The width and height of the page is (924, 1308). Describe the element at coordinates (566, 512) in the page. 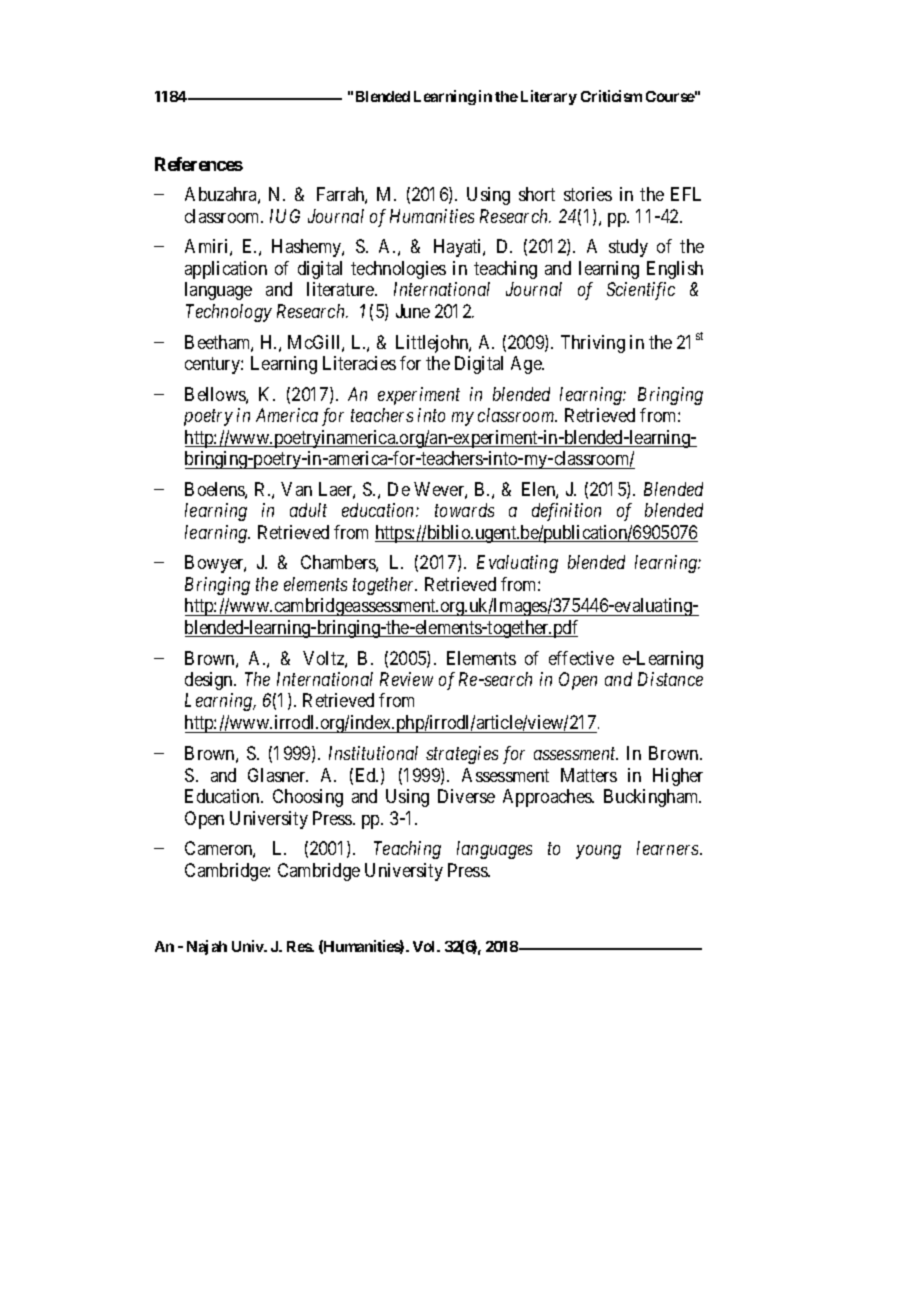

I see `definition` at that location.
